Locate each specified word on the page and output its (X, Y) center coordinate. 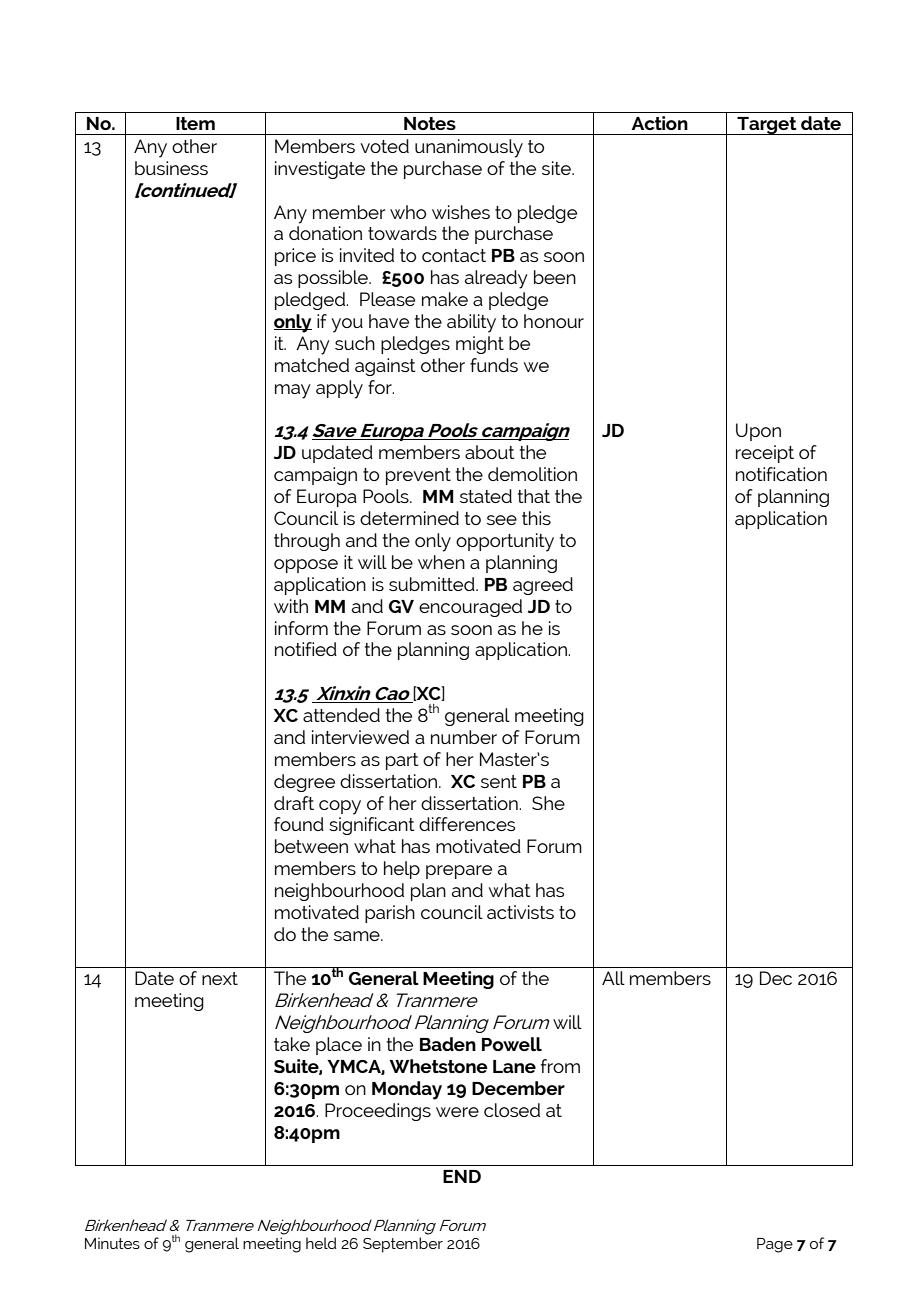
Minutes (112, 1243)
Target (767, 126)
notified (306, 649)
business (171, 168)
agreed (543, 586)
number (464, 737)
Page (775, 1245)
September (403, 1245)
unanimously (469, 148)
